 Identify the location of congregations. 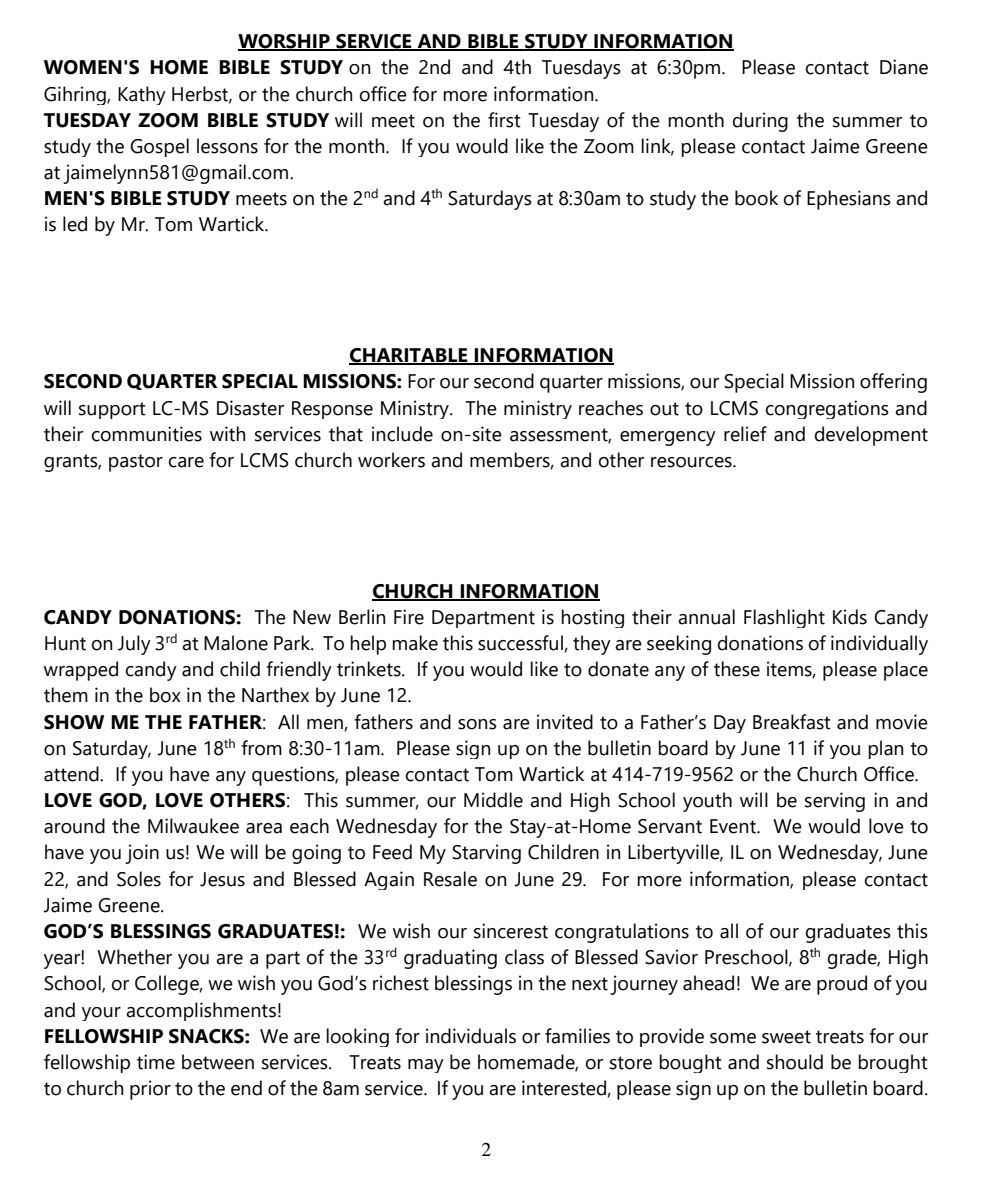
(827, 409).
